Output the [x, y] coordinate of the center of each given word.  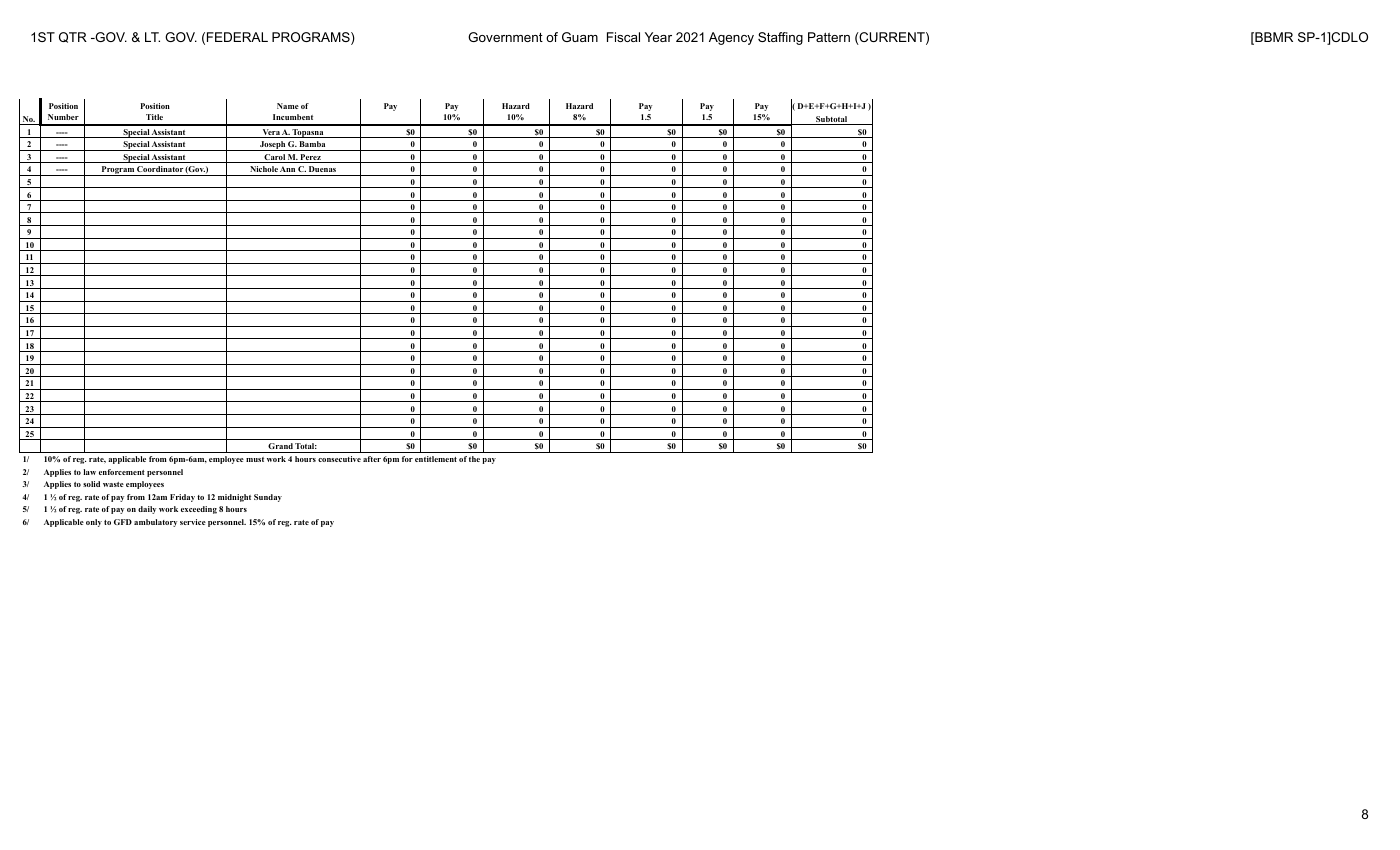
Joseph [272, 146]
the [474, 459]
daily [147, 510]
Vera [271, 133]
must [255, 459]
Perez [311, 158]
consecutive [339, 459]
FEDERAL [237, 37]
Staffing [780, 38]
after [372, 459]
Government [505, 37]
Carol [274, 158]
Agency [731, 38]
